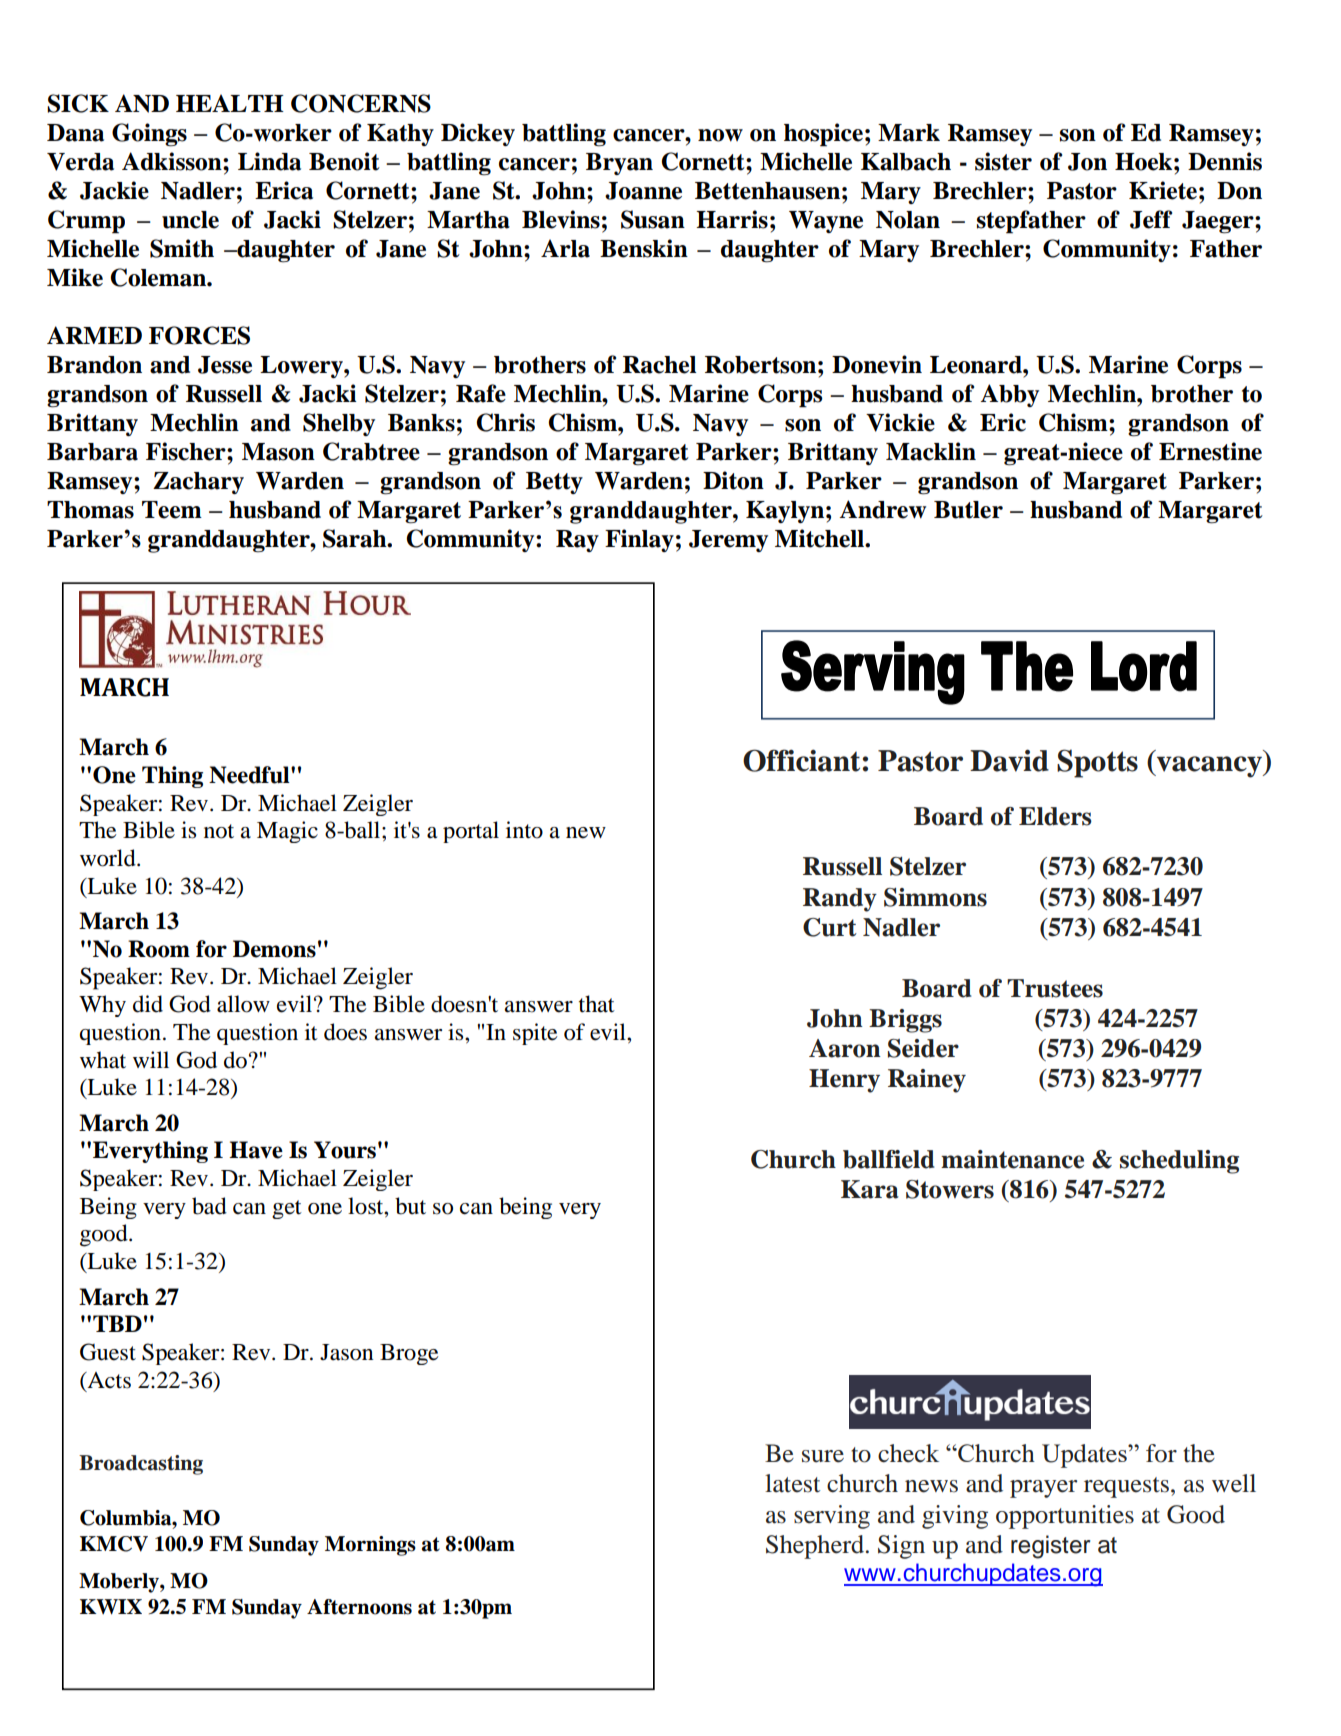 This image has width=1341, height=1736. What do you see at coordinates (370, 1546) in the image?
I see `Mornings` at bounding box center [370, 1546].
